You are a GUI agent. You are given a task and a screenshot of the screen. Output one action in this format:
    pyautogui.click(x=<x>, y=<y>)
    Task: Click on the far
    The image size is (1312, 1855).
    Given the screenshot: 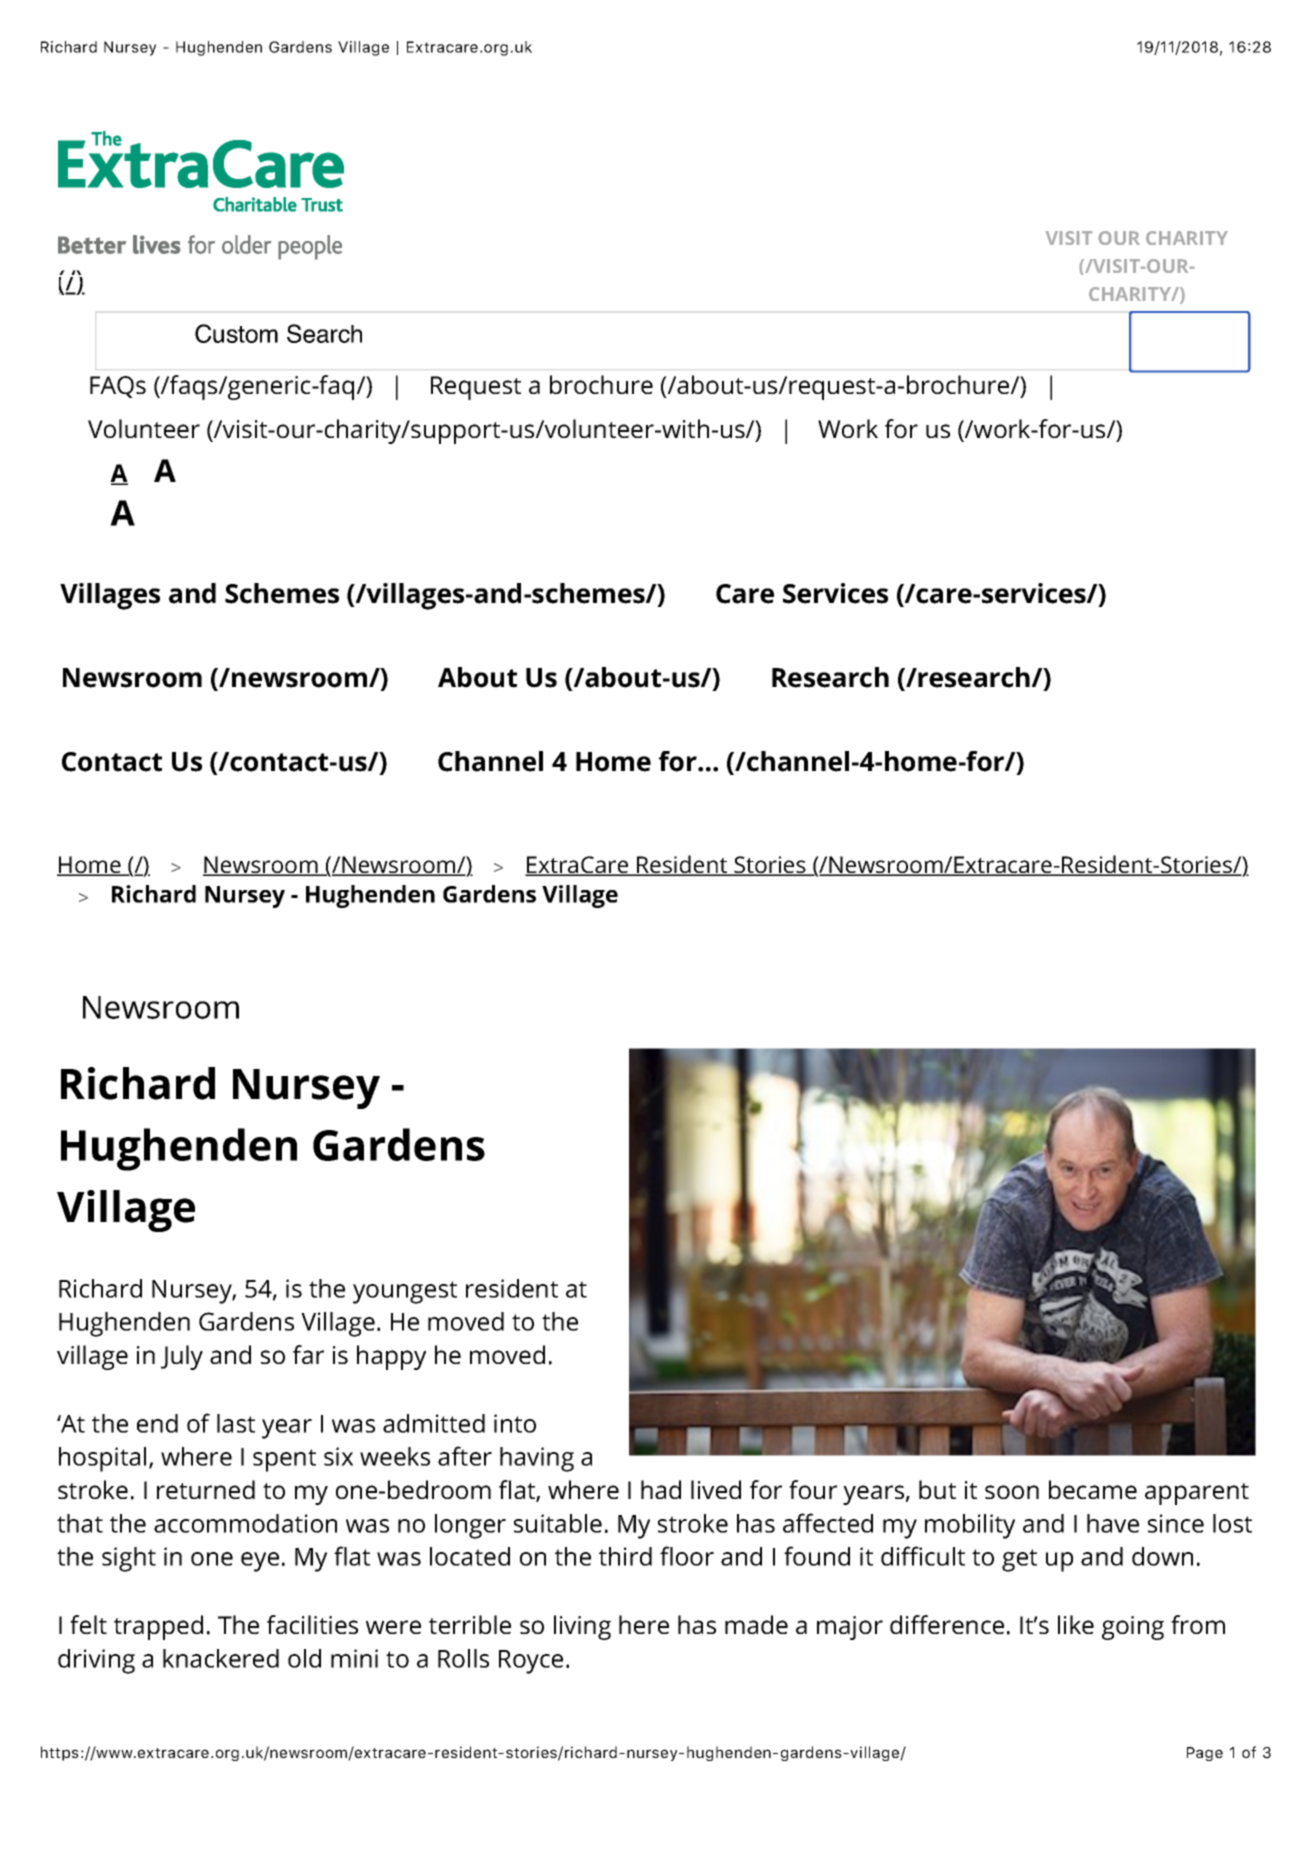 What is the action you would take?
    pyautogui.click(x=308, y=1354)
